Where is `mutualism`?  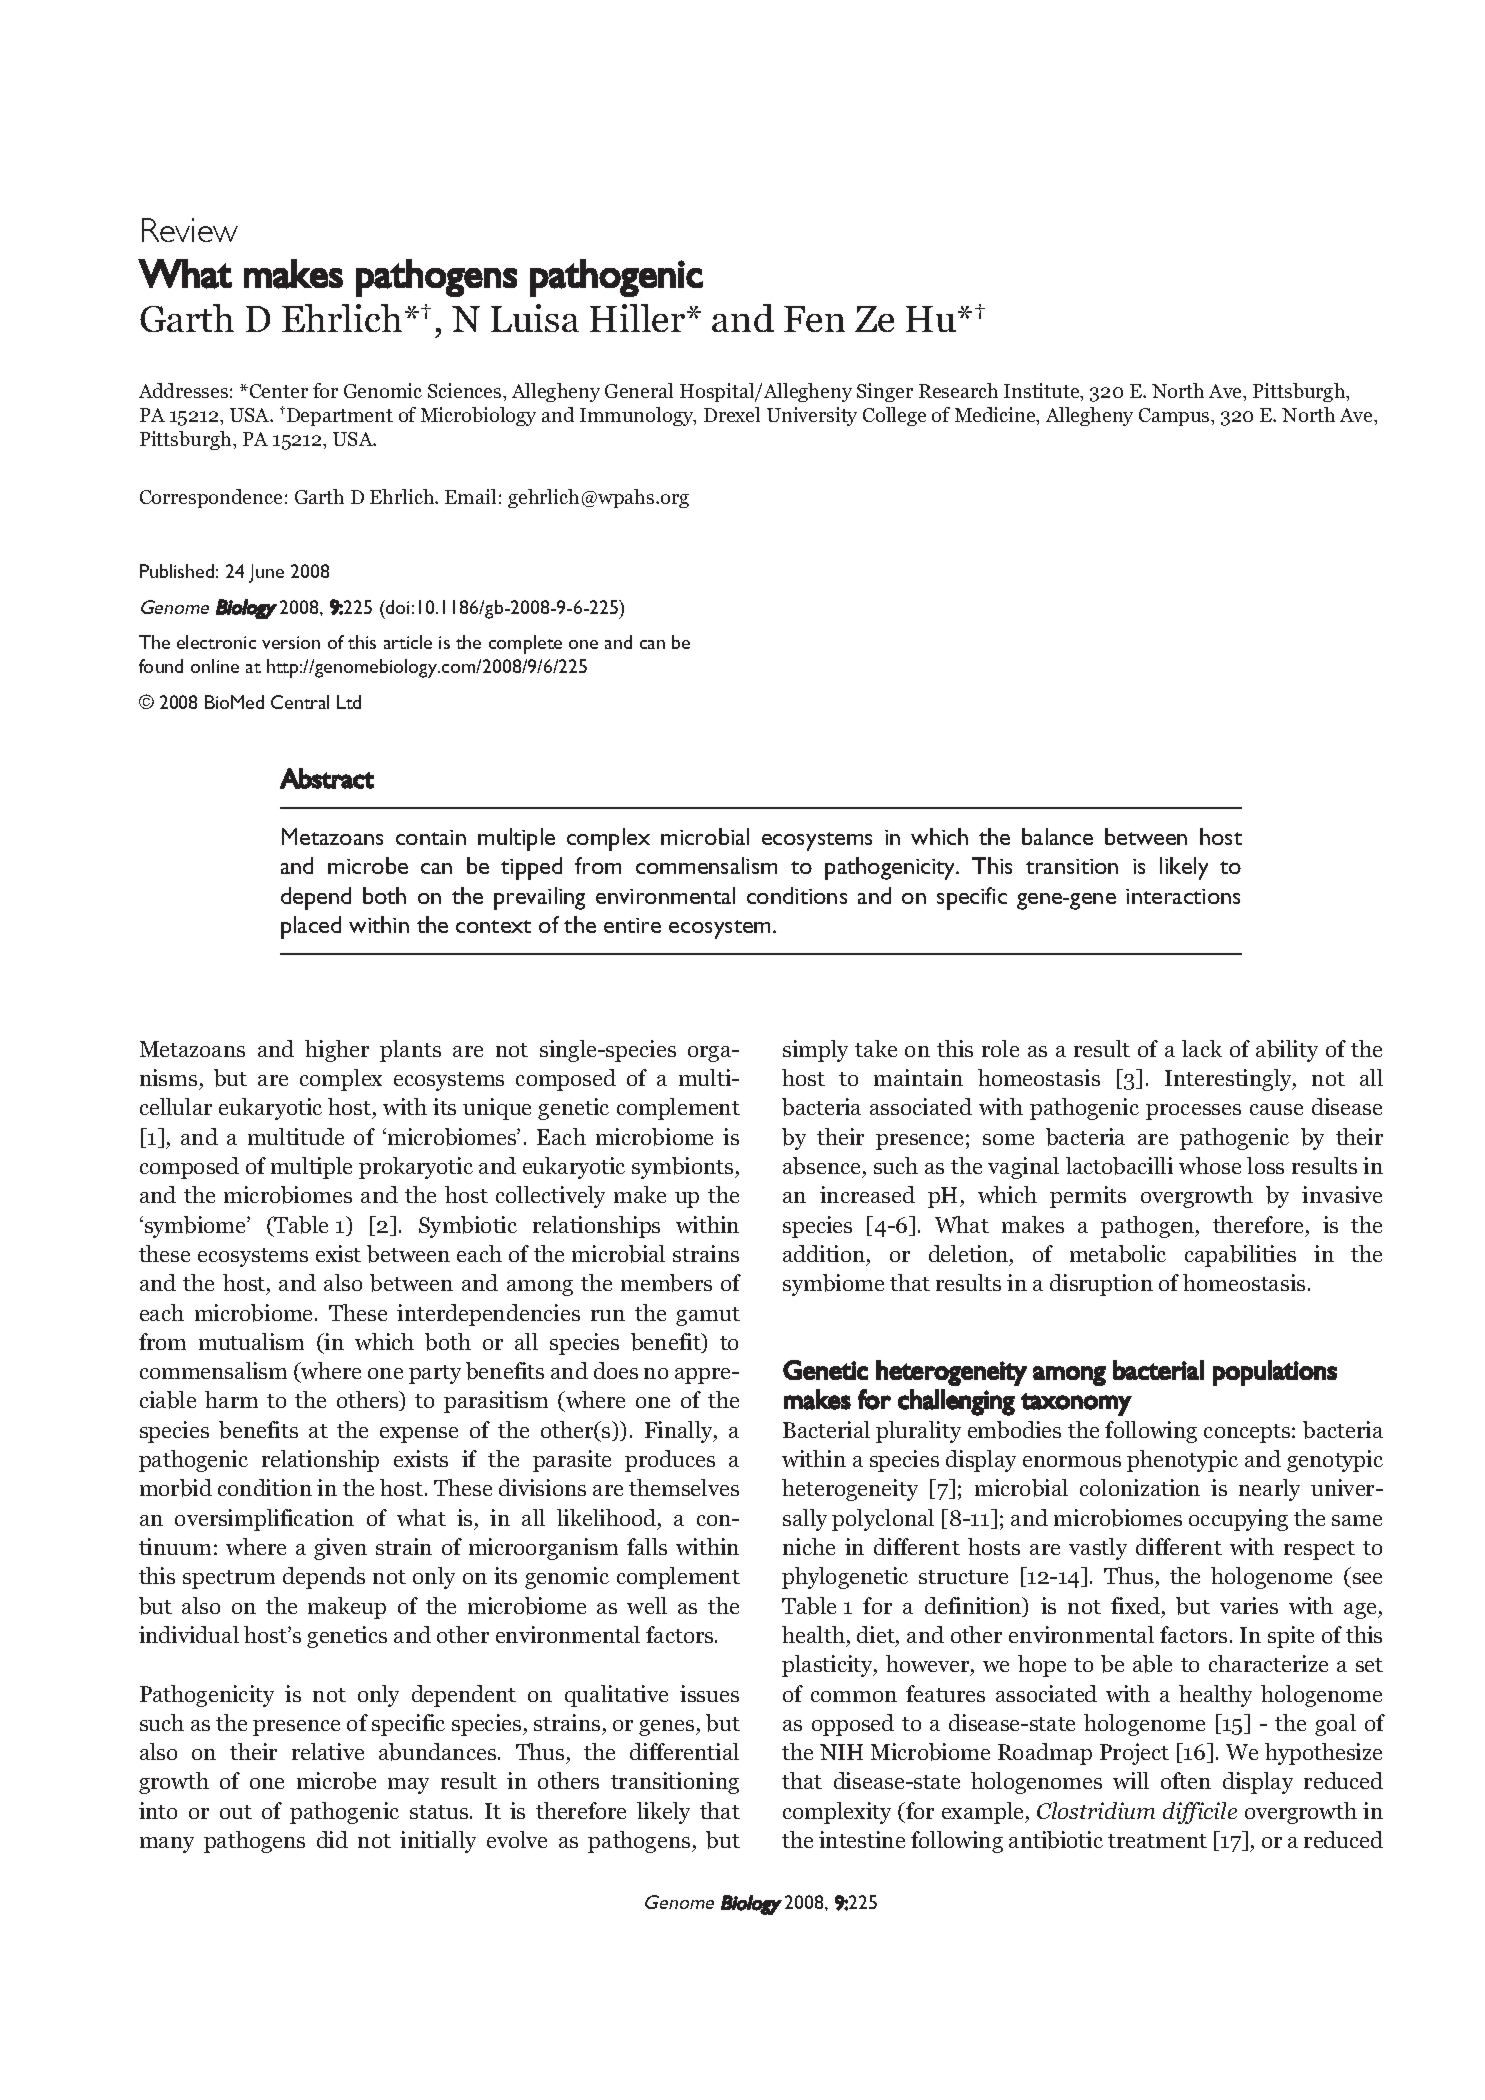
mutualism is located at coordinates (251, 1341).
